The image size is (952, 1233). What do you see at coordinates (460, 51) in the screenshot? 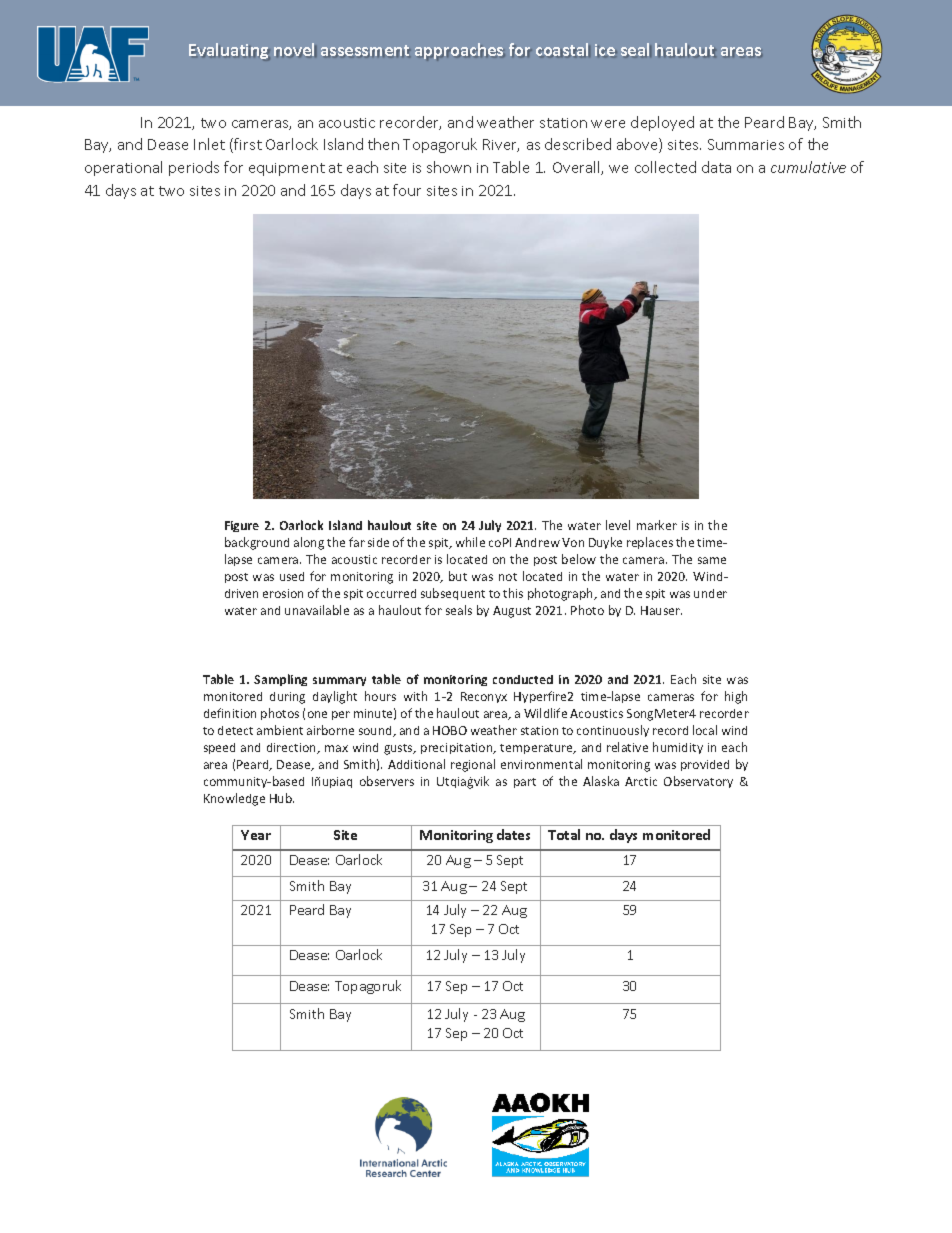
I see `approaches` at bounding box center [460, 51].
